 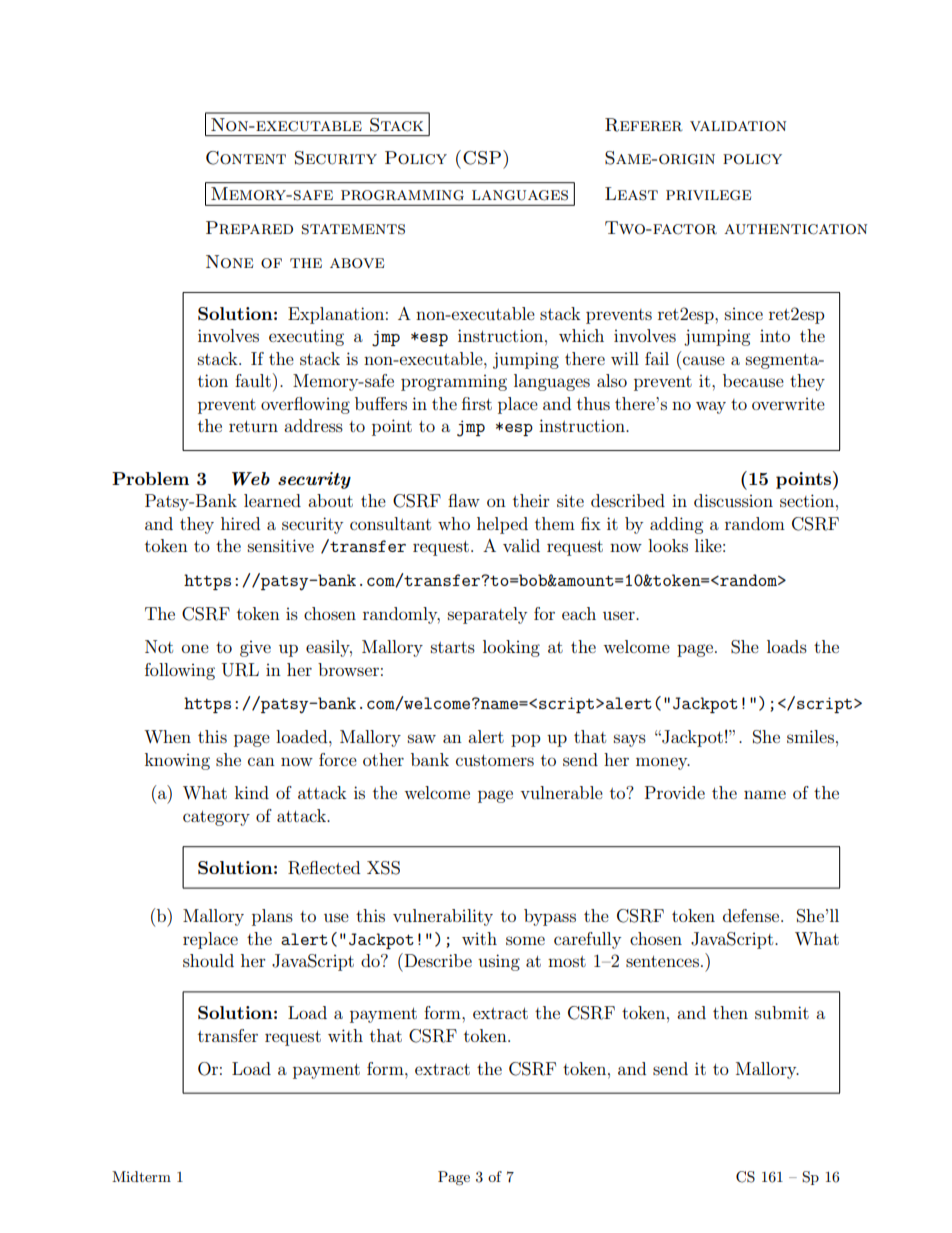 I want to click on using, so click(x=499, y=962).
